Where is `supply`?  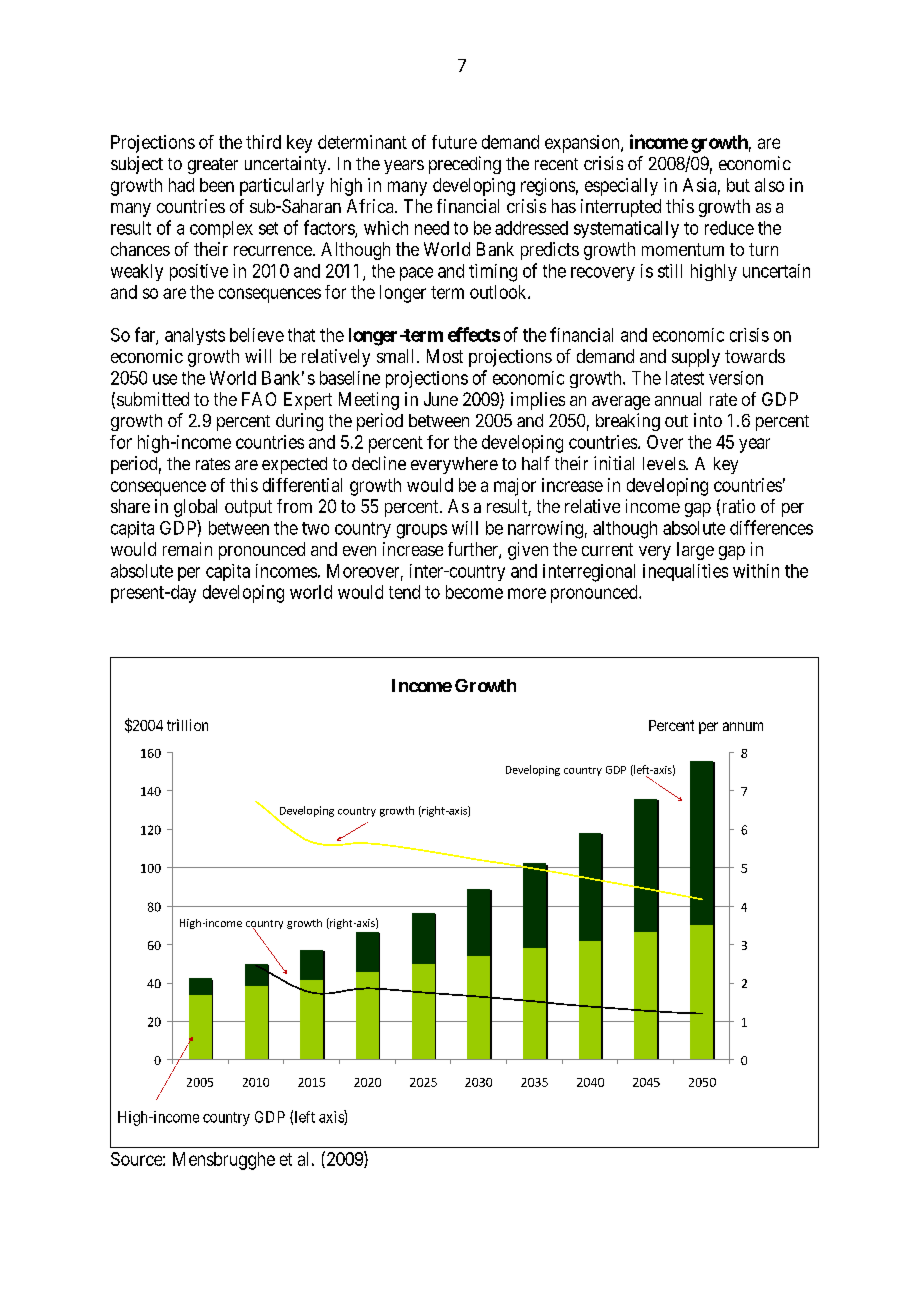 supply is located at coordinates (696, 358).
